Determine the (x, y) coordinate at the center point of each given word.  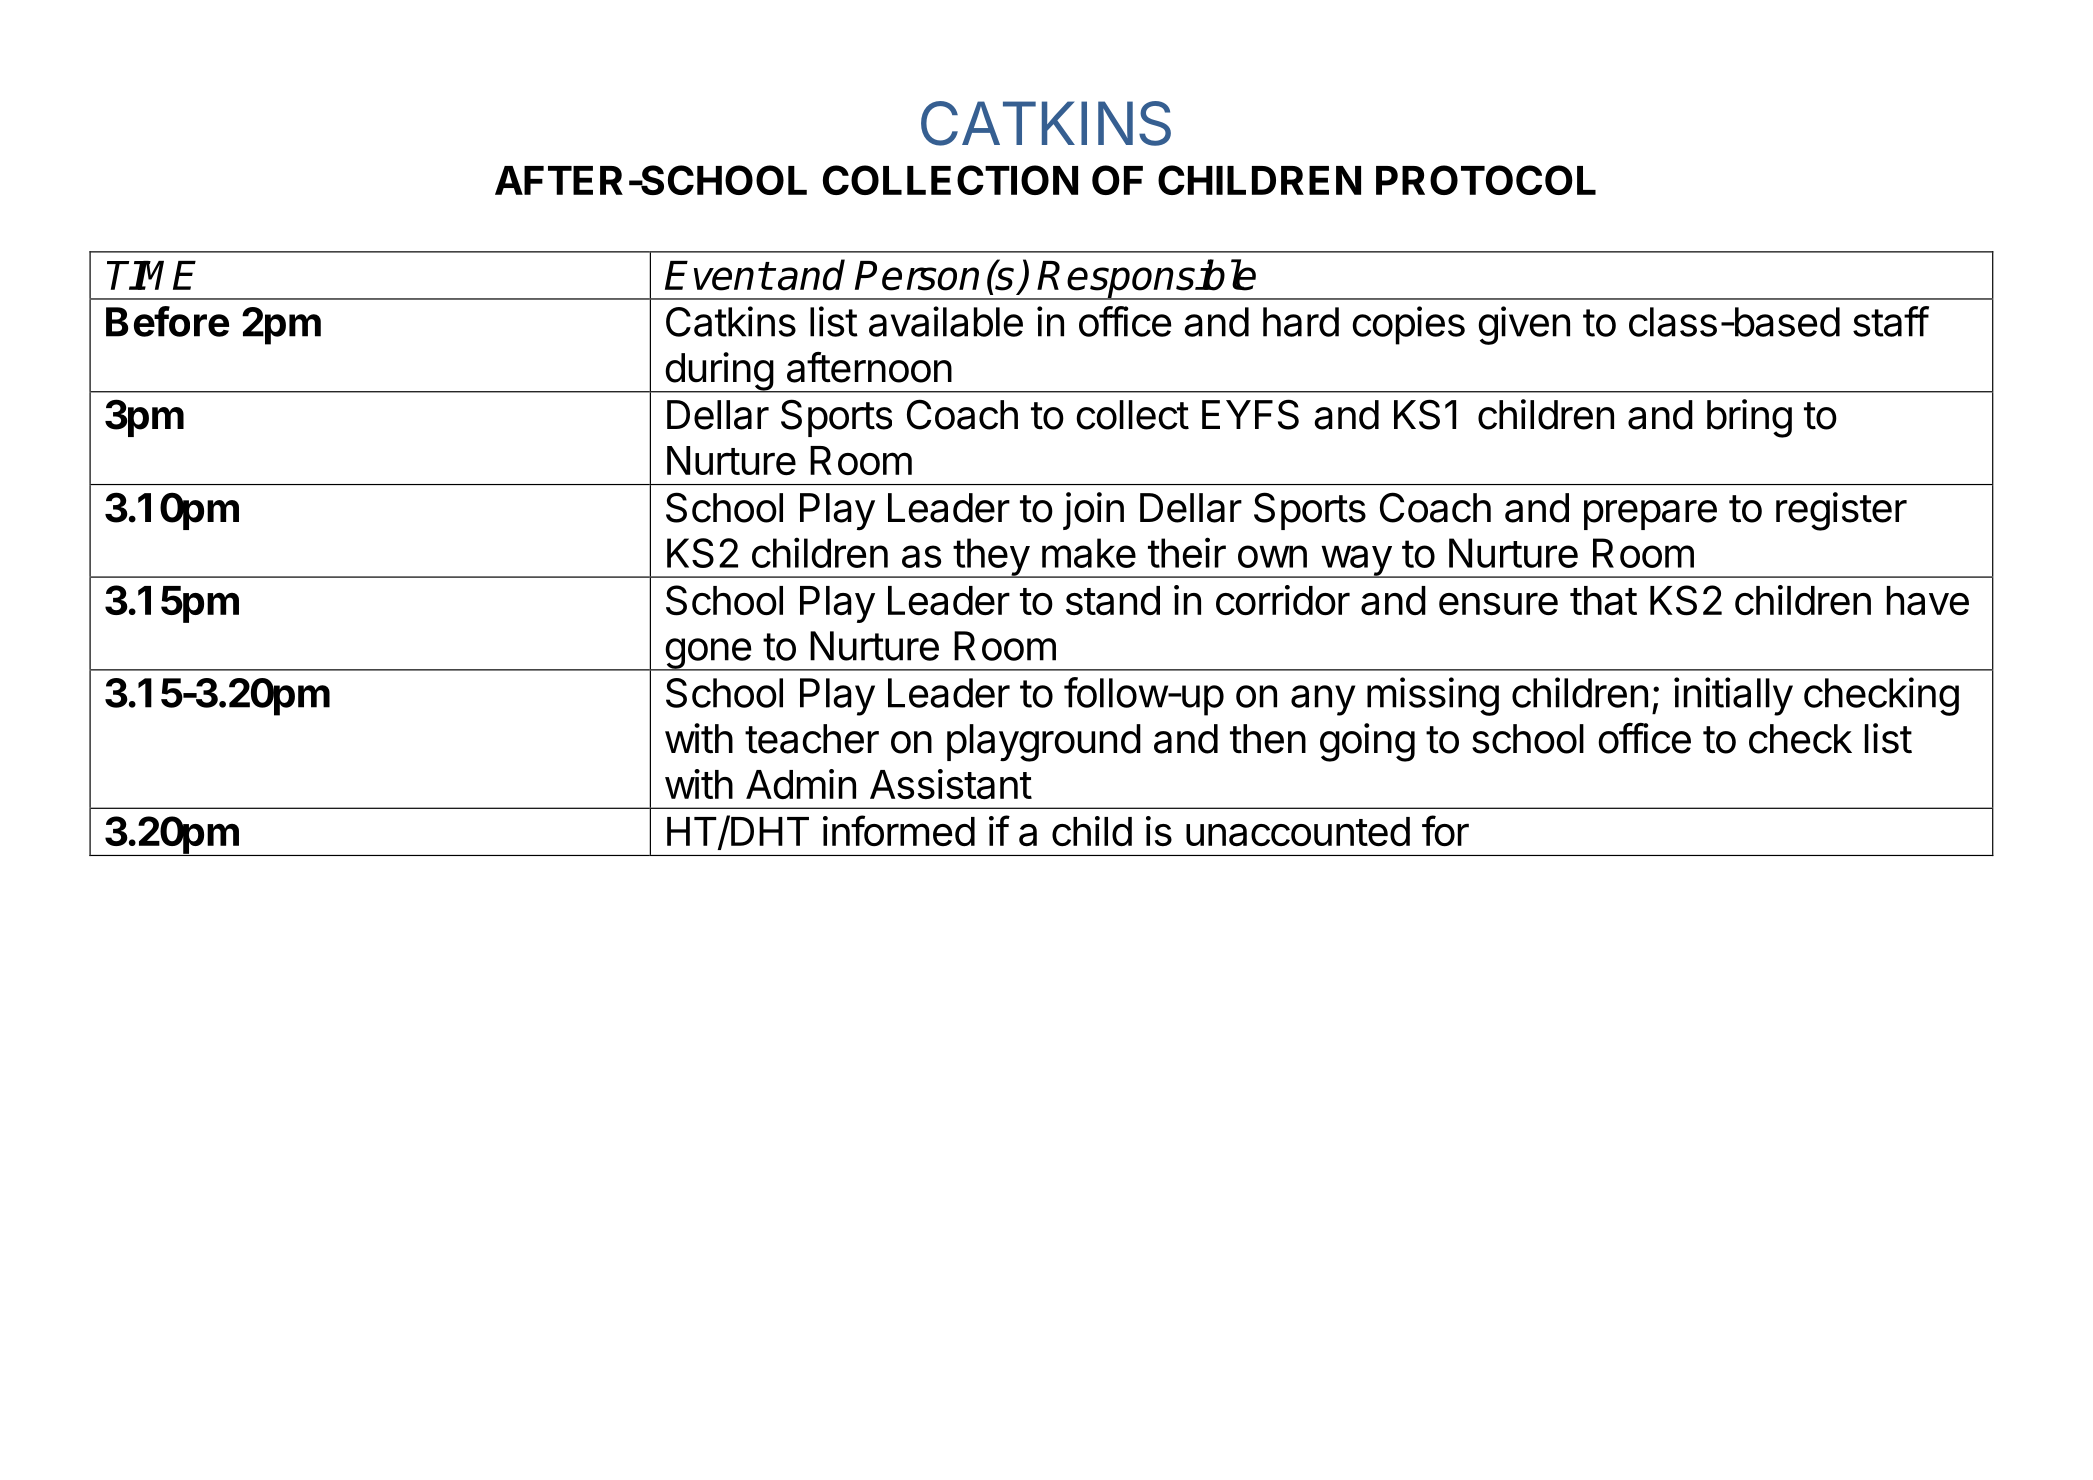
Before (167, 321)
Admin (801, 784)
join (1093, 511)
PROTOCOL (1486, 180)
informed (899, 830)
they (991, 558)
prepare (1650, 515)
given (1524, 325)
